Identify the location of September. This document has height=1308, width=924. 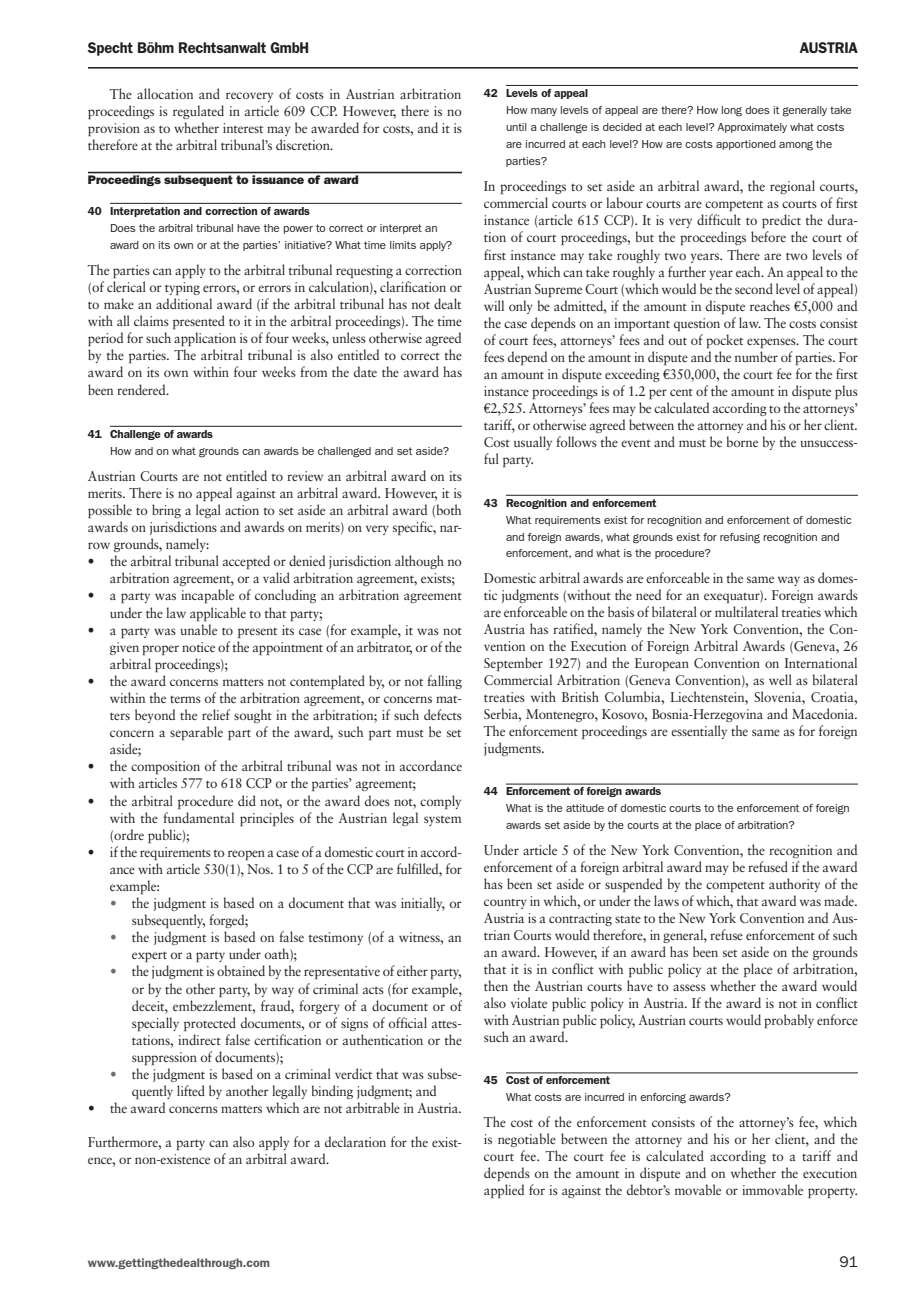
(513, 664).
